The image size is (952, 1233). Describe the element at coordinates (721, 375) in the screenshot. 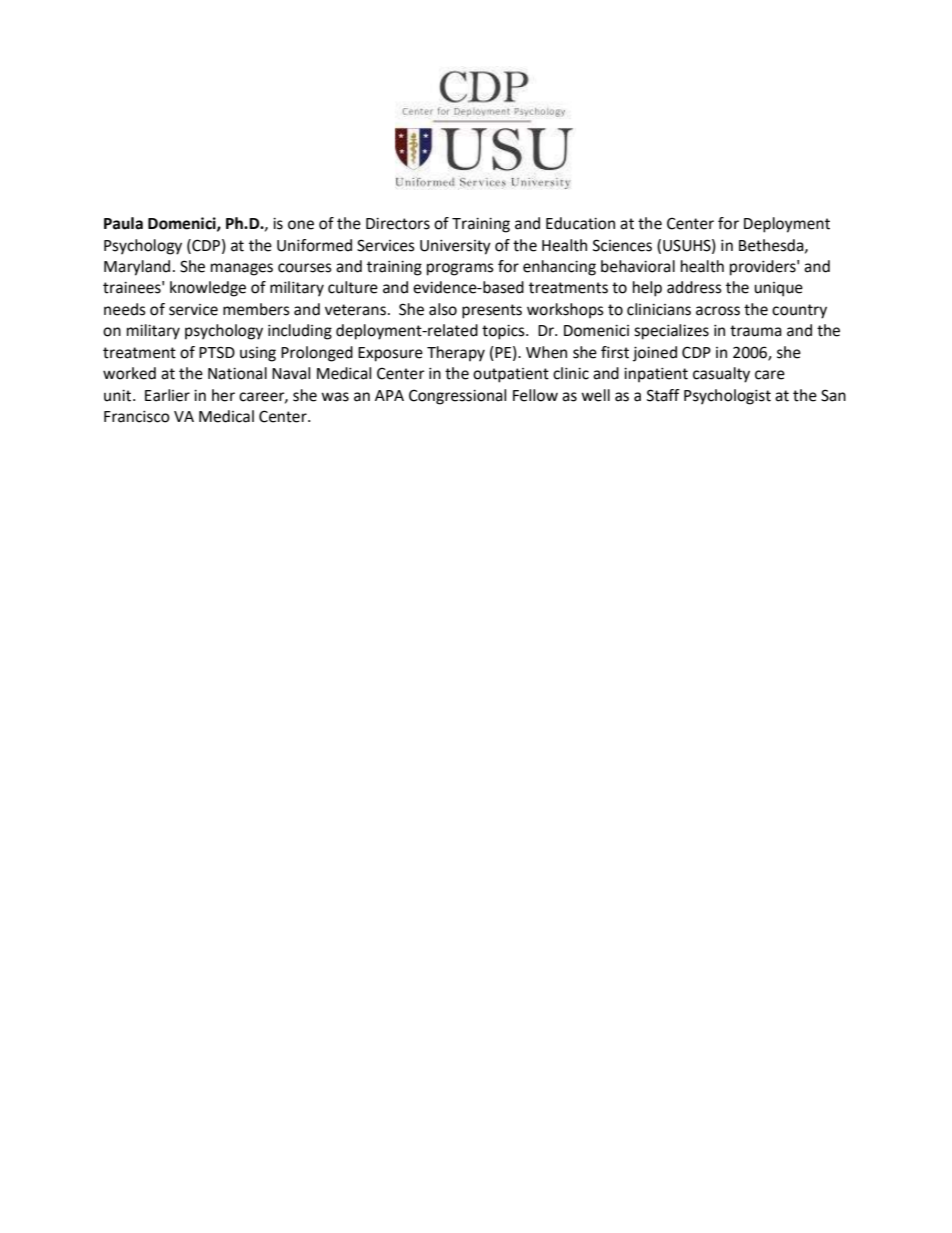

I see `casualty` at that location.
